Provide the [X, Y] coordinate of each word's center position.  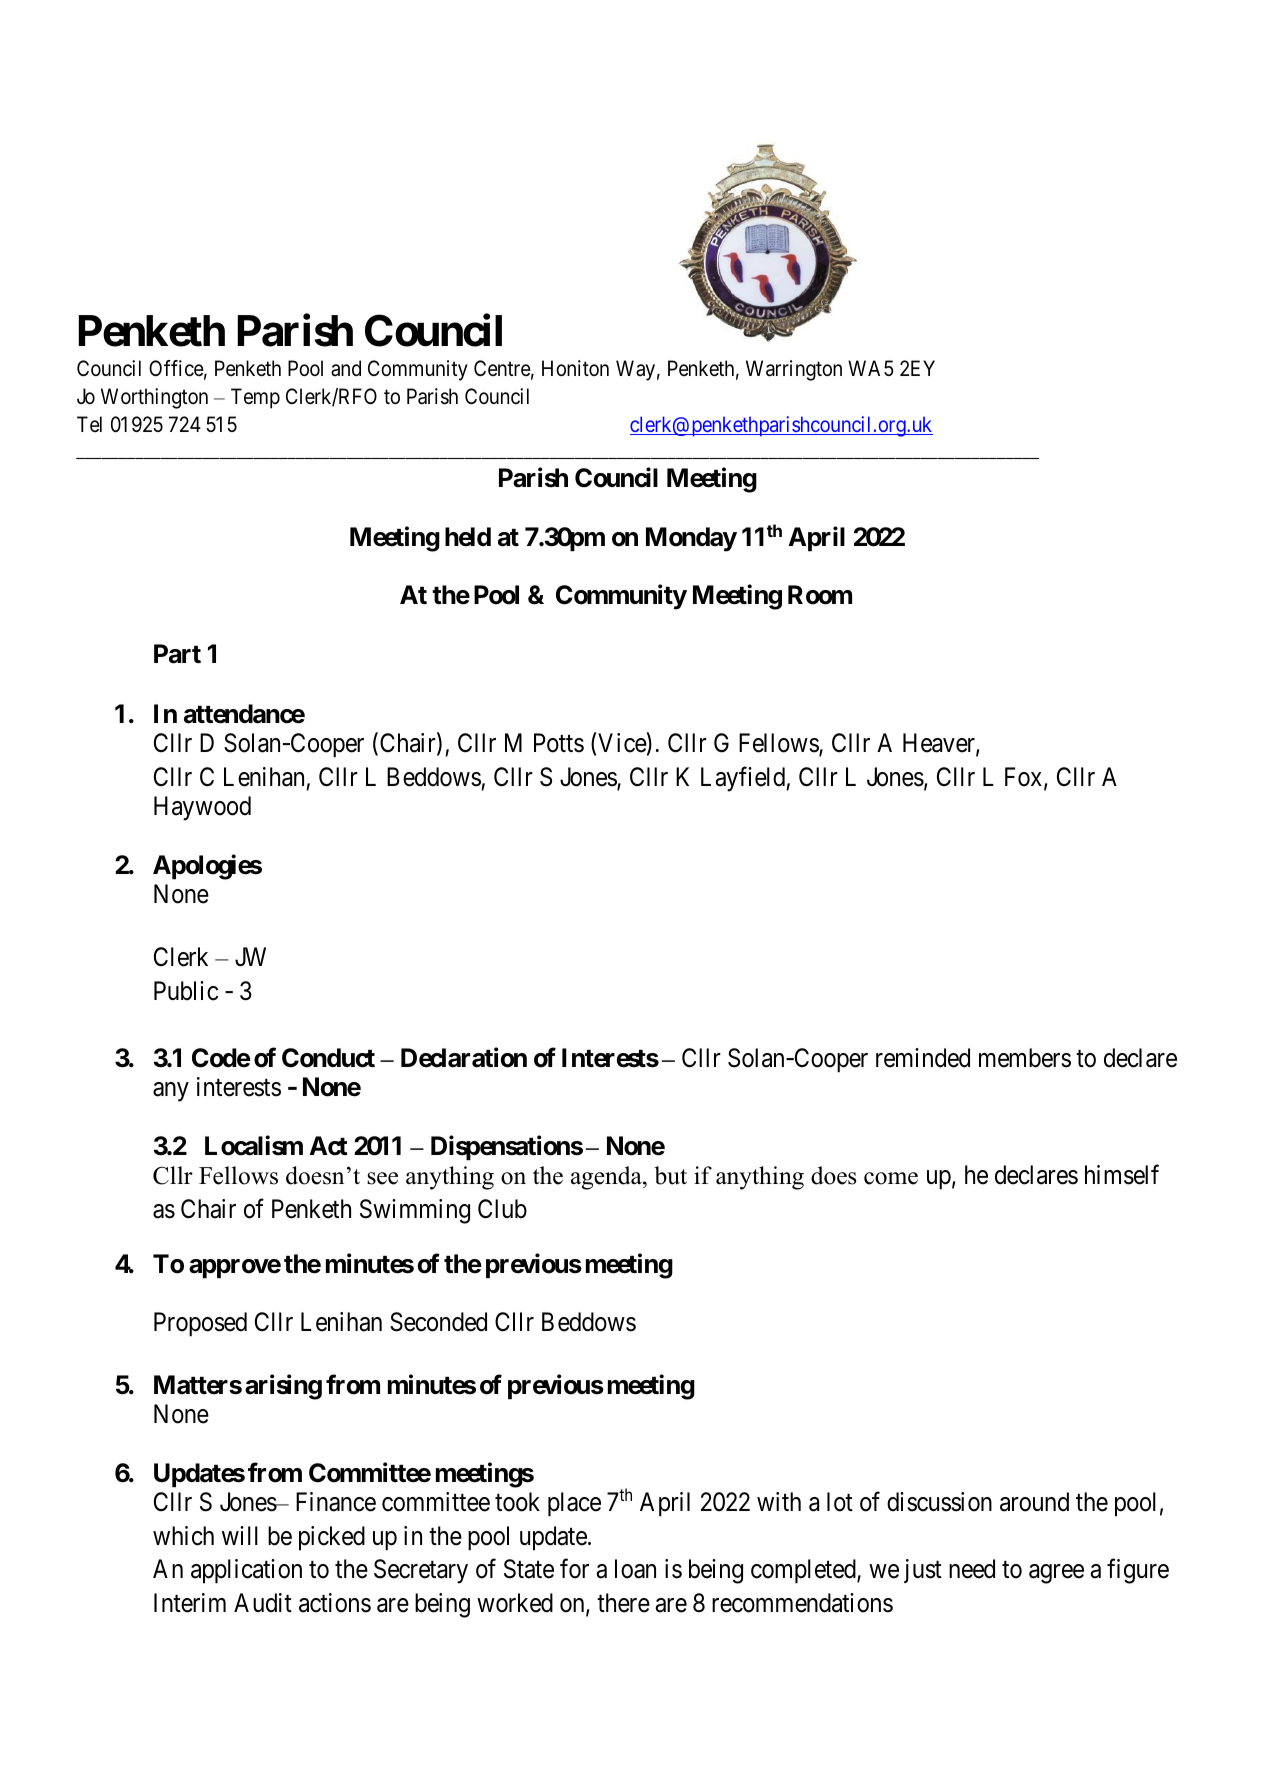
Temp [255, 398]
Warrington [794, 370]
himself [1122, 1175]
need [972, 1569]
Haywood [202, 808]
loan [635, 1569]
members [1025, 1058]
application [246, 1571]
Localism [254, 1145]
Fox [1025, 778]
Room [820, 595]
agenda [607, 1178]
